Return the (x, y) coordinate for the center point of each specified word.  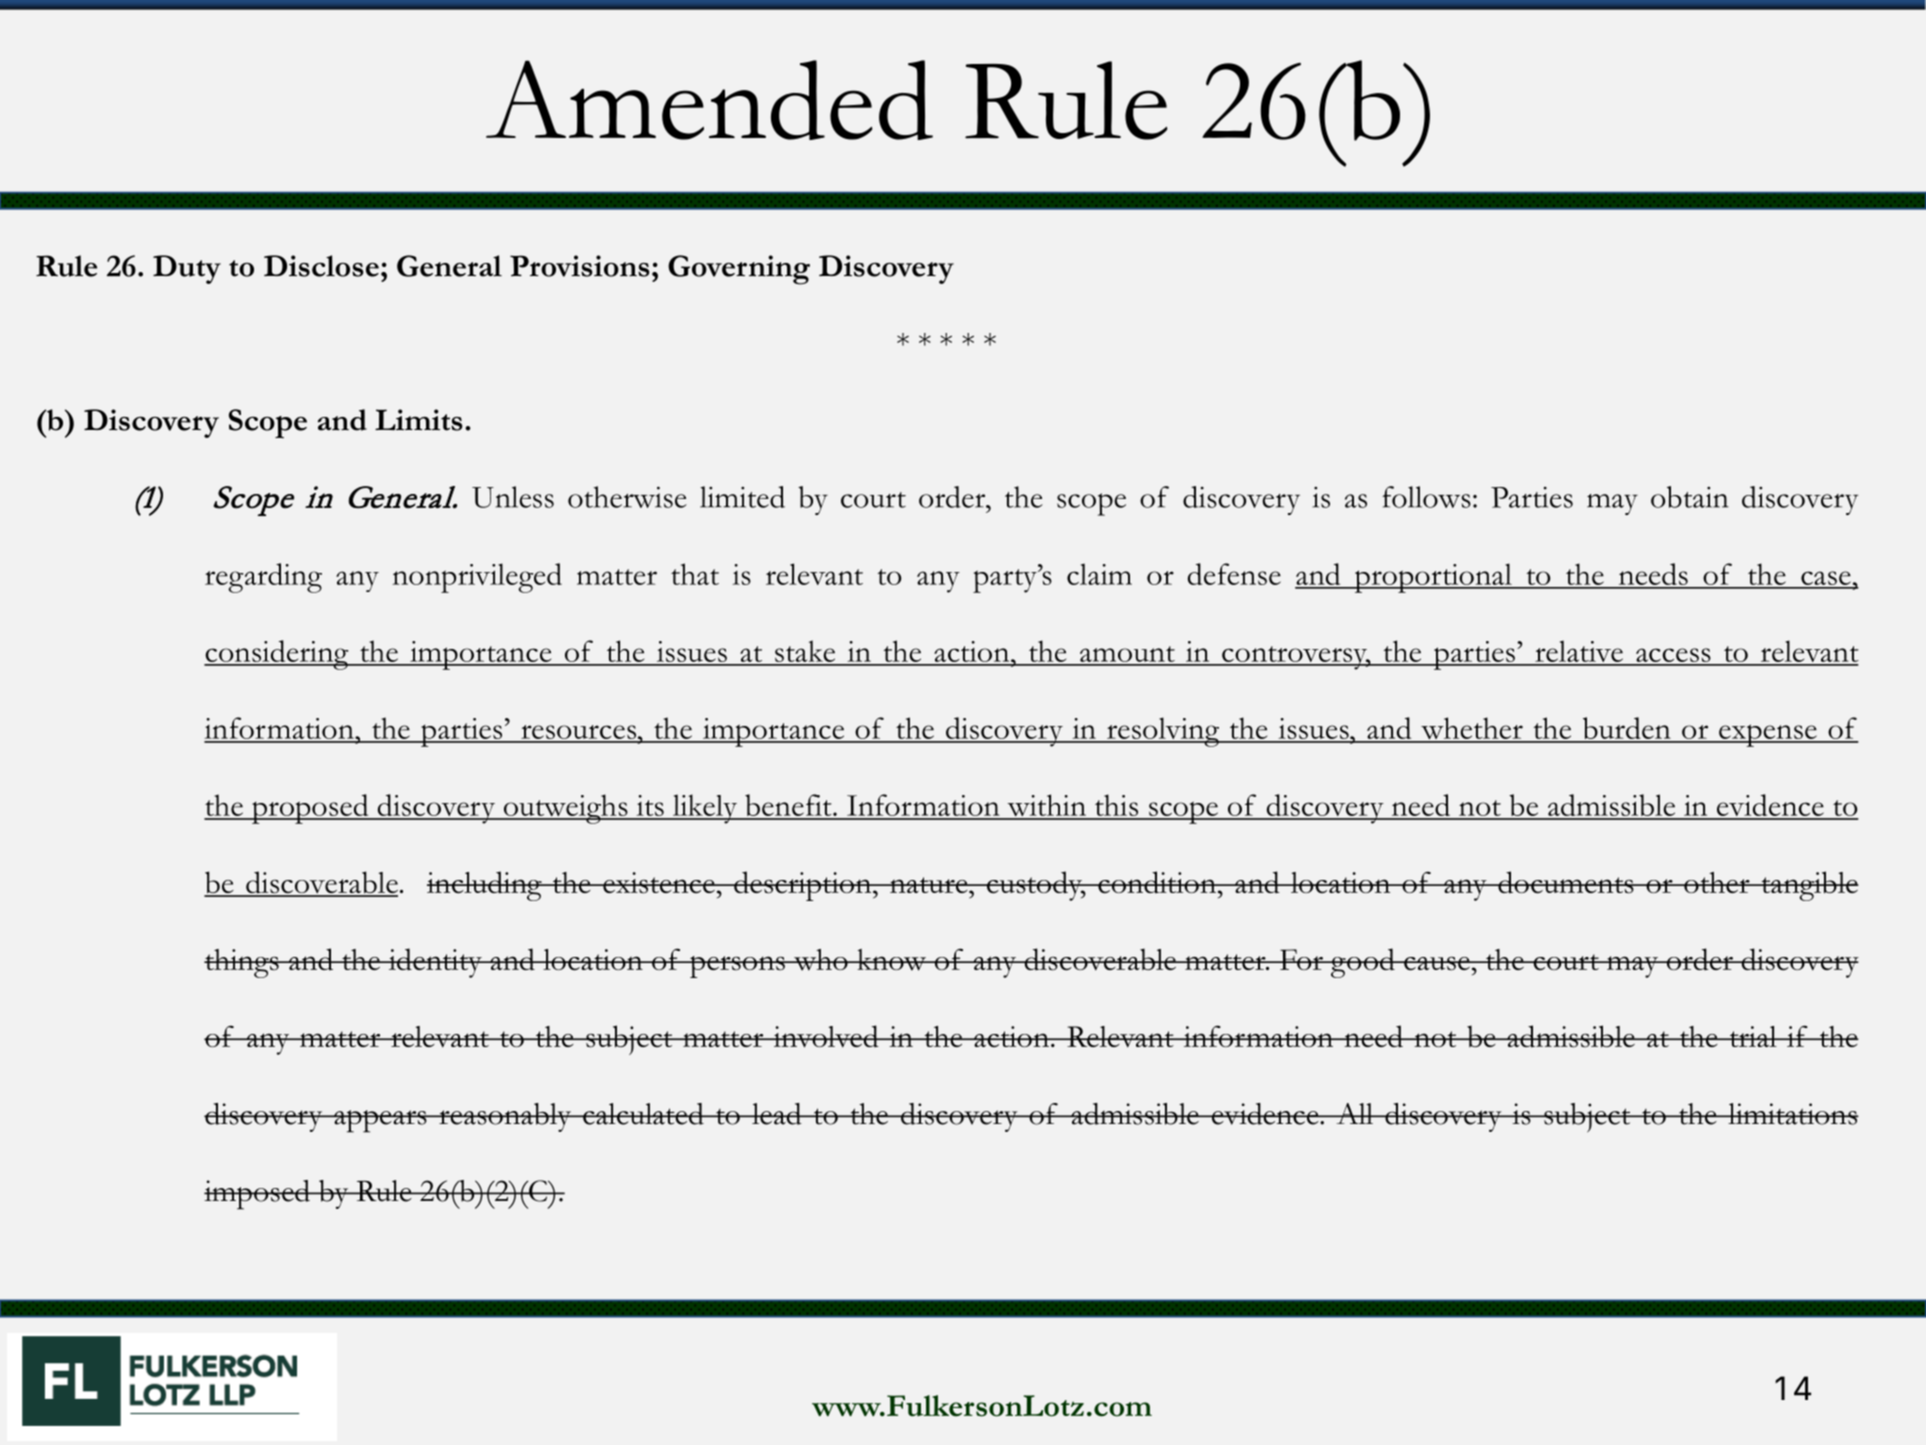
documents (1566, 882)
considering (277, 655)
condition (1157, 882)
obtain (1690, 497)
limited (742, 497)
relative (1579, 652)
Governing (739, 270)
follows (1426, 497)
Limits (419, 420)
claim (1099, 574)
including (485, 886)
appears (380, 1121)
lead (777, 1114)
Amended (709, 100)
